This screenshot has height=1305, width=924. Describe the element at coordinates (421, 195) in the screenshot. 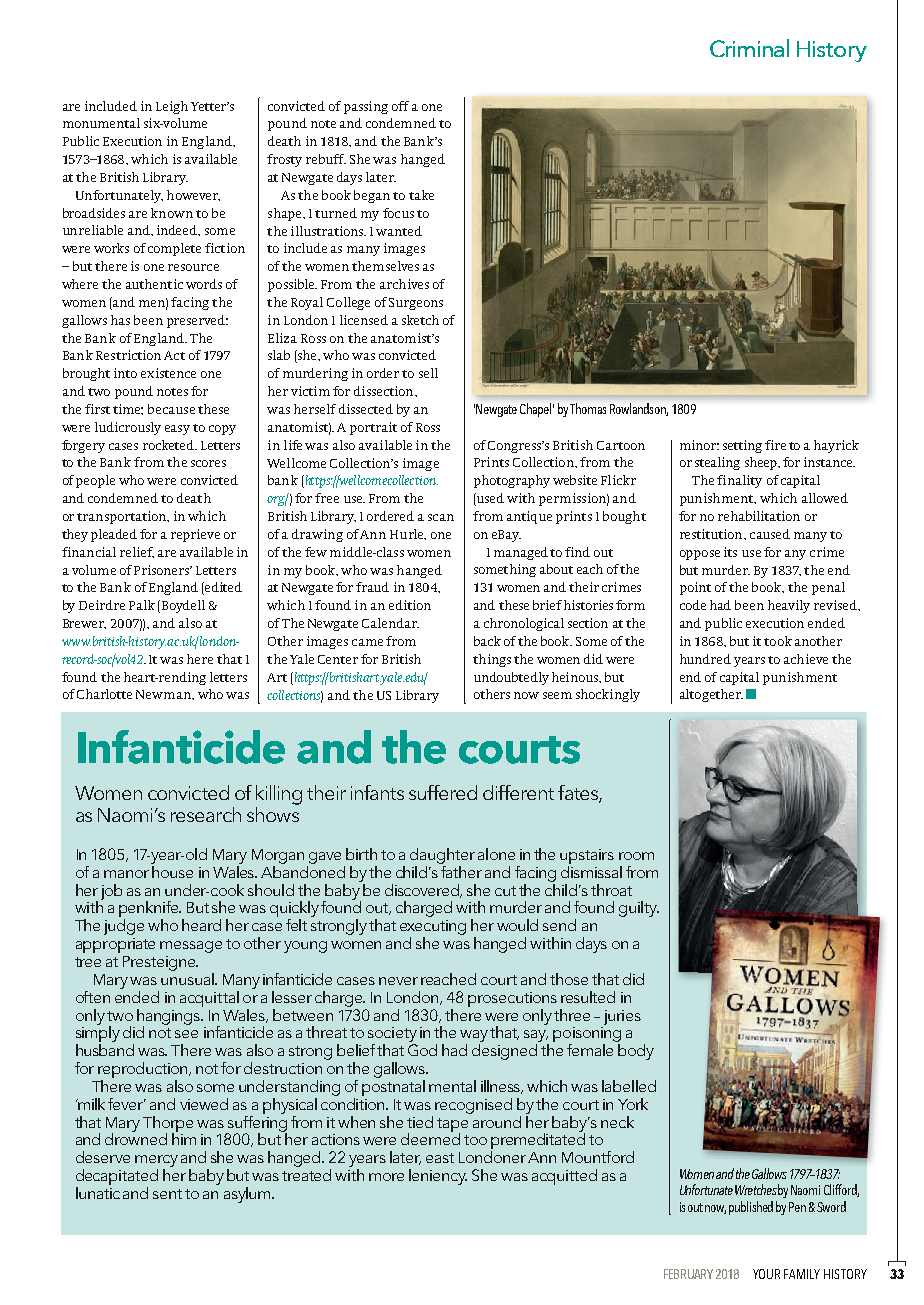

I see `take` at that location.
